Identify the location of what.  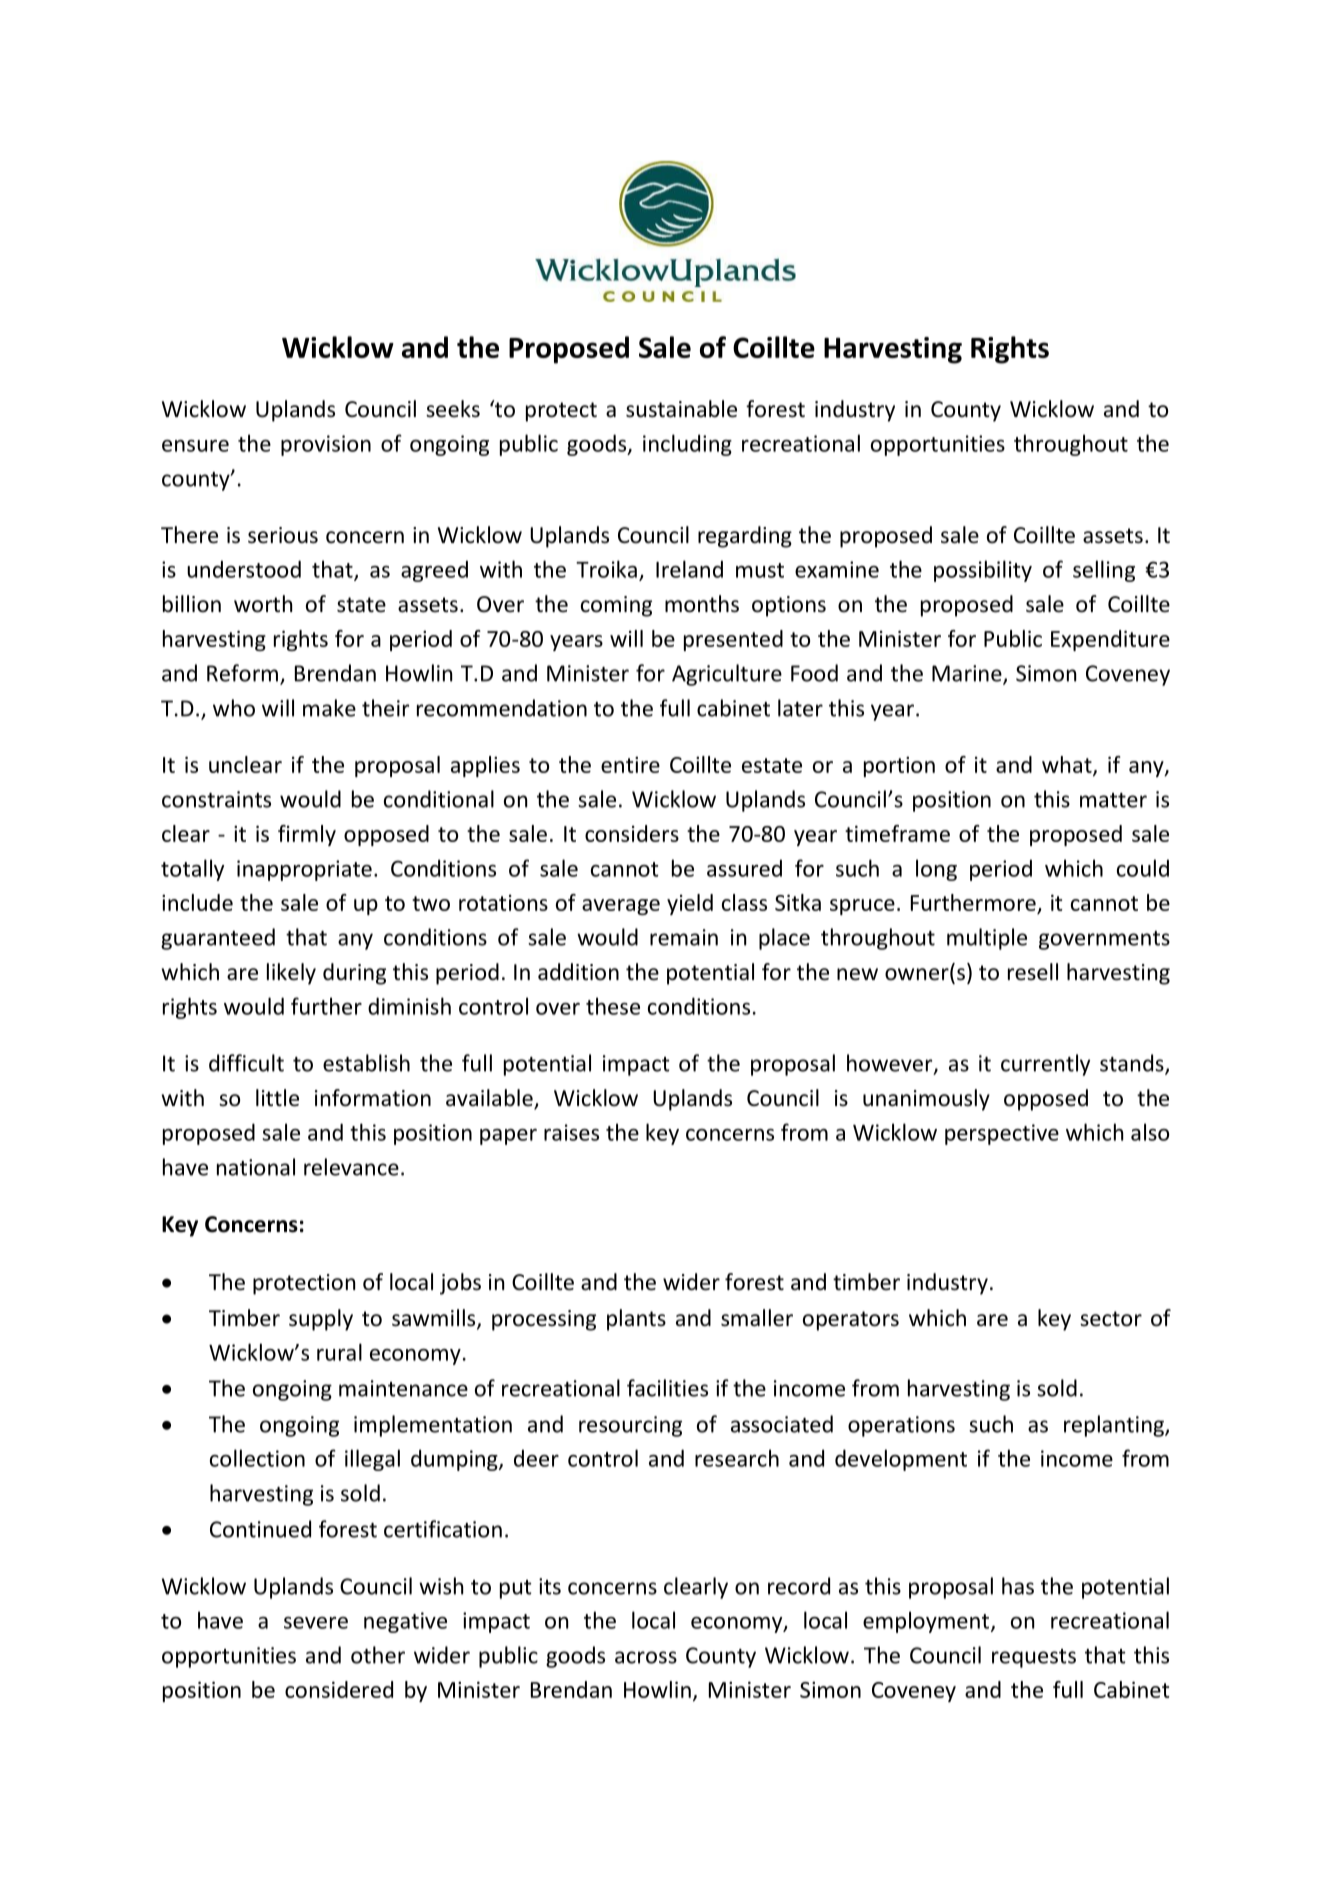
(1068, 765).
